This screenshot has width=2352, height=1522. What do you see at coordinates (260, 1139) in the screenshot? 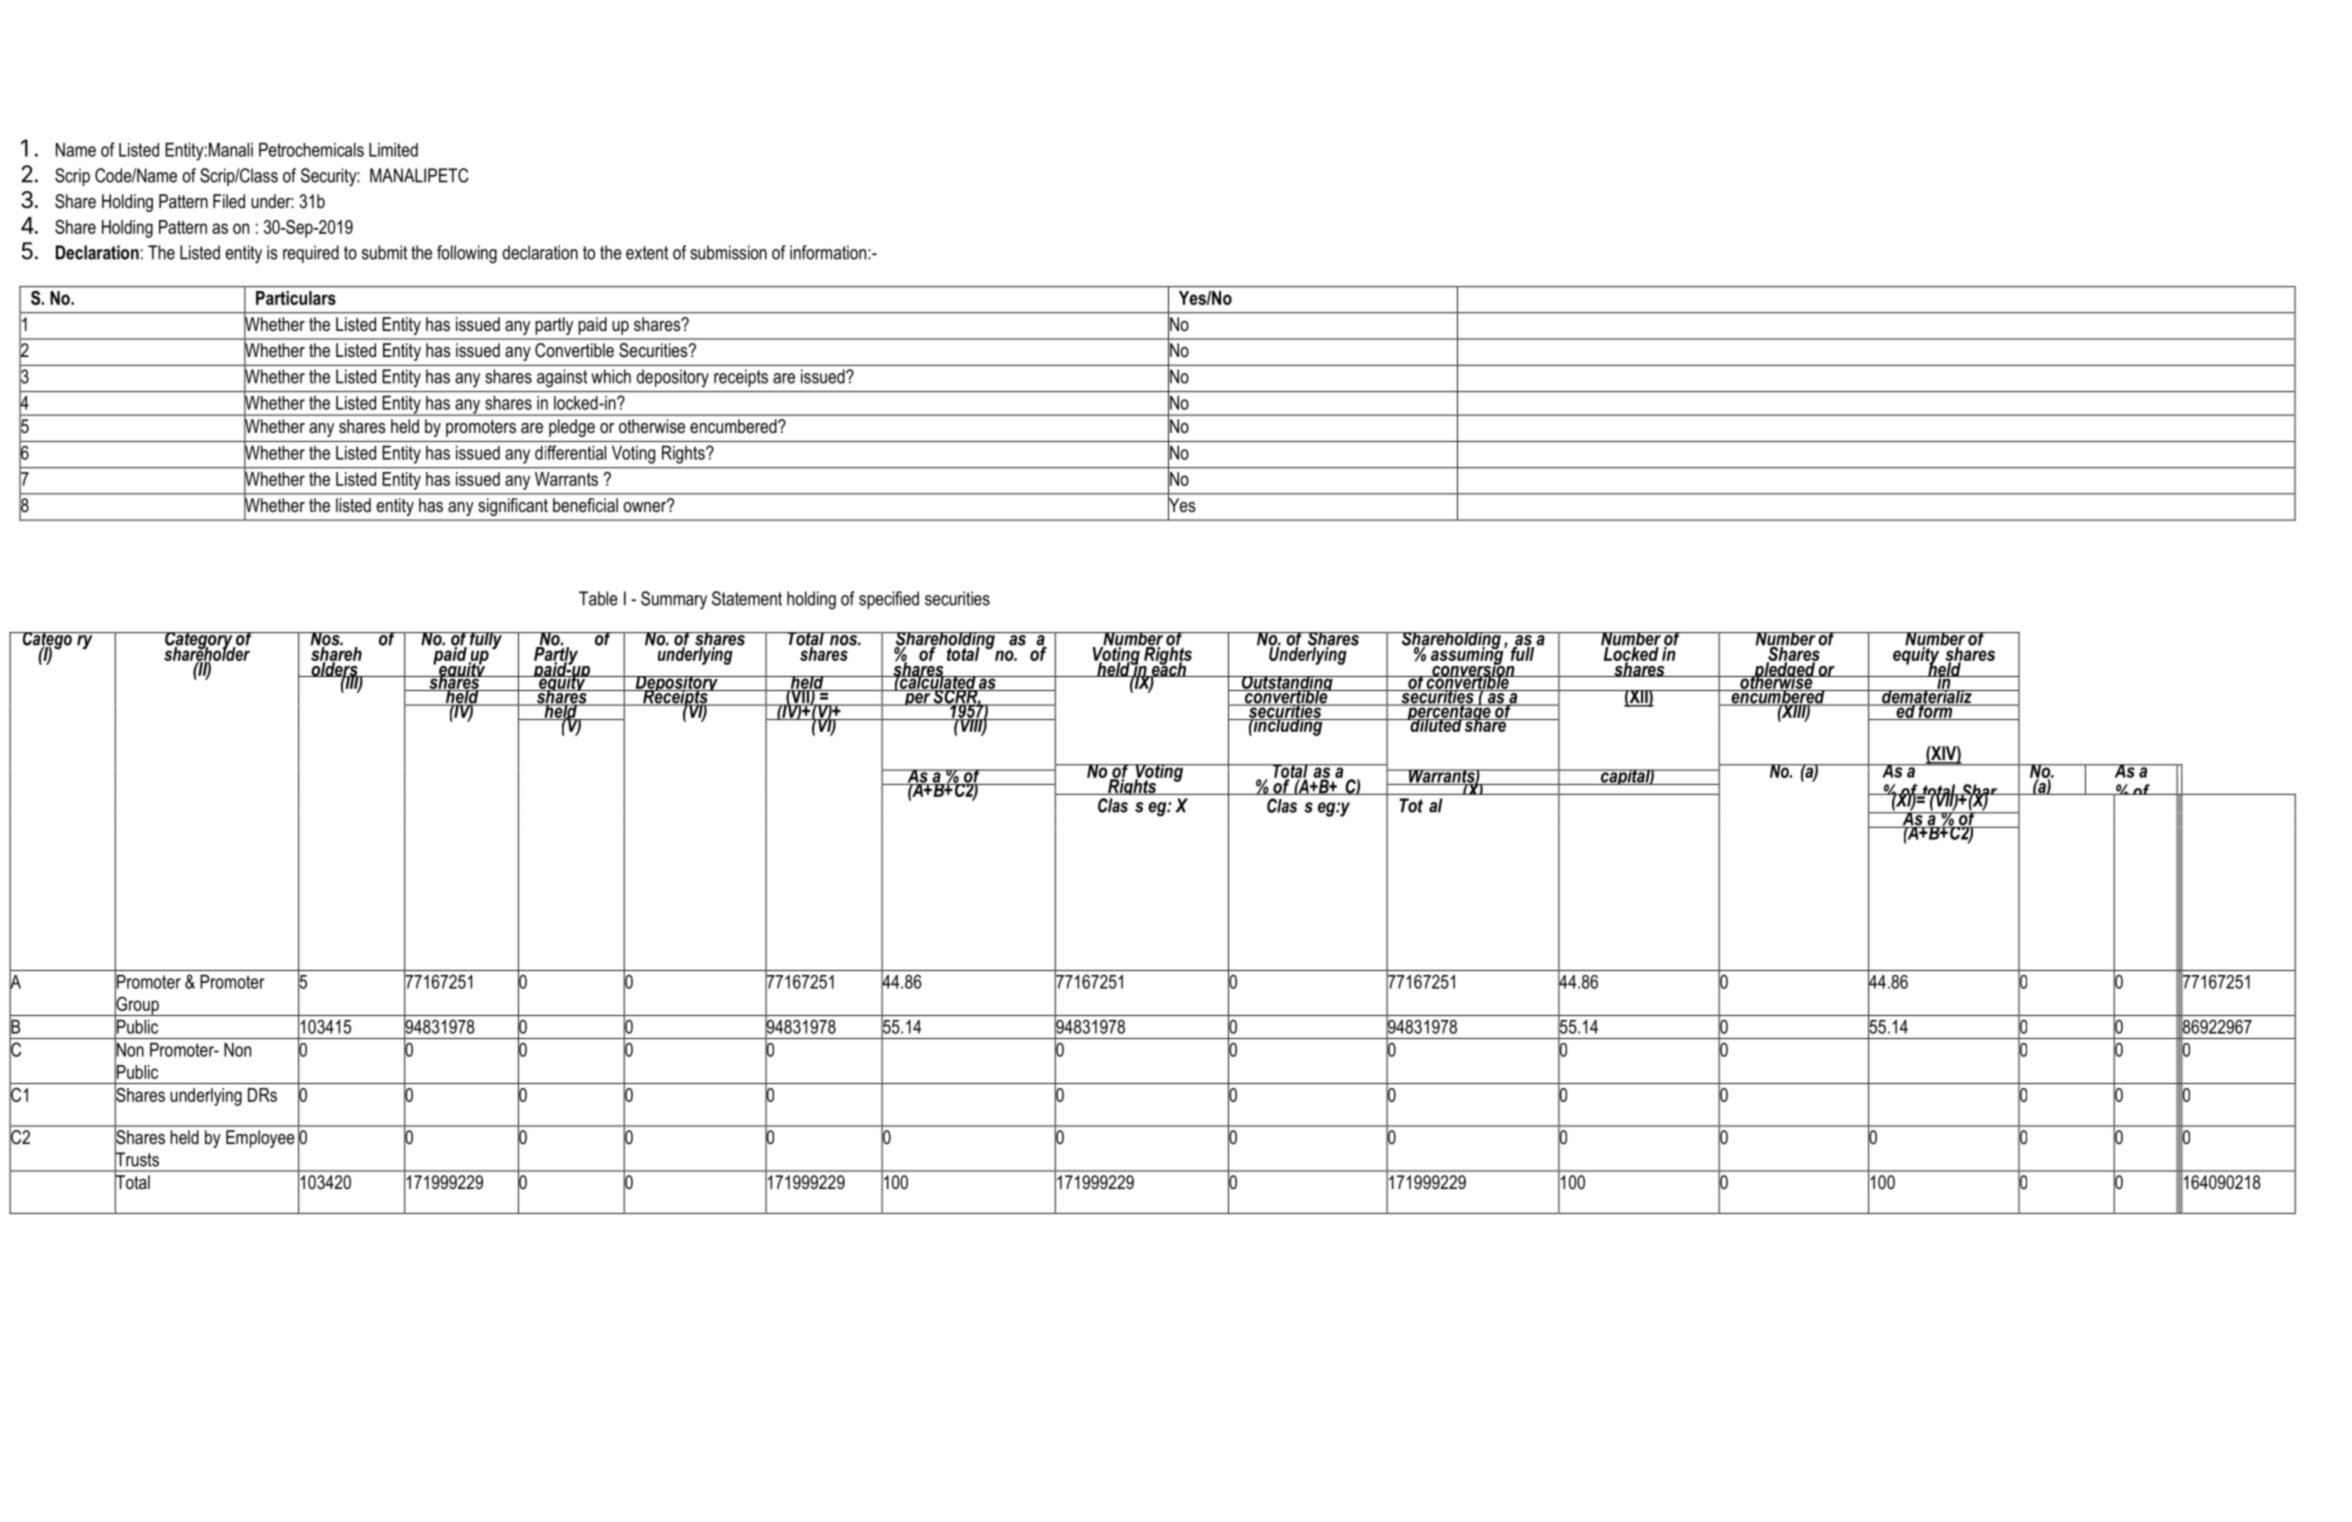
I see `Employee` at bounding box center [260, 1139].
